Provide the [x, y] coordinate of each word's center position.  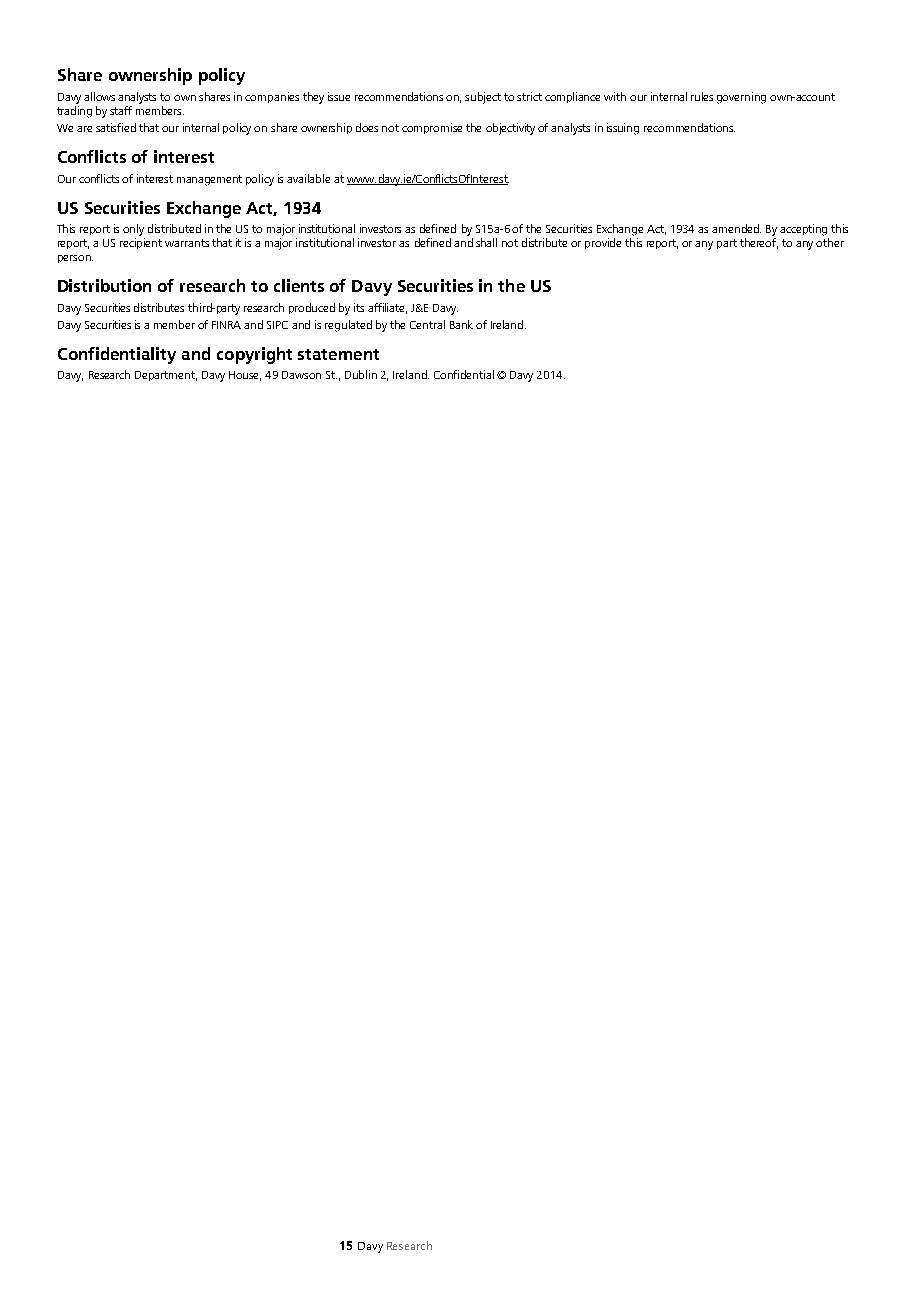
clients [299, 285]
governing [741, 98]
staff [121, 110]
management [209, 180]
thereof [759, 243]
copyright [254, 355]
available [308, 178]
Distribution [104, 285]
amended [736, 228]
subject [483, 98]
